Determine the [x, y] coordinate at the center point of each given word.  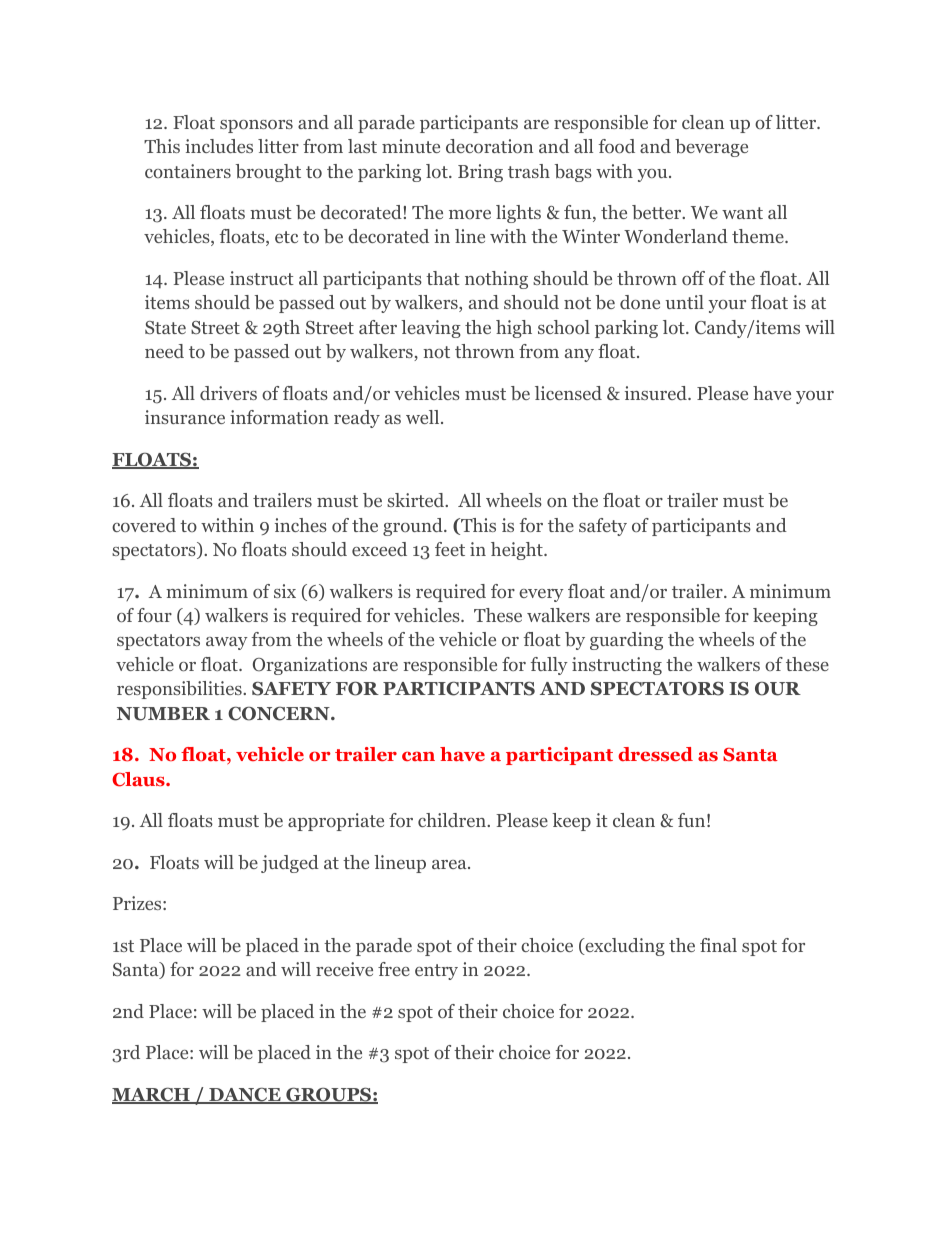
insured [657, 393]
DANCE [245, 1095]
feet [450, 549]
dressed [655, 754]
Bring [480, 173]
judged [290, 864]
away [227, 643]
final [718, 945]
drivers [228, 393]
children [453, 820]
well [422, 417]
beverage [711, 148]
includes [219, 146]
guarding [626, 641]
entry [436, 972]
